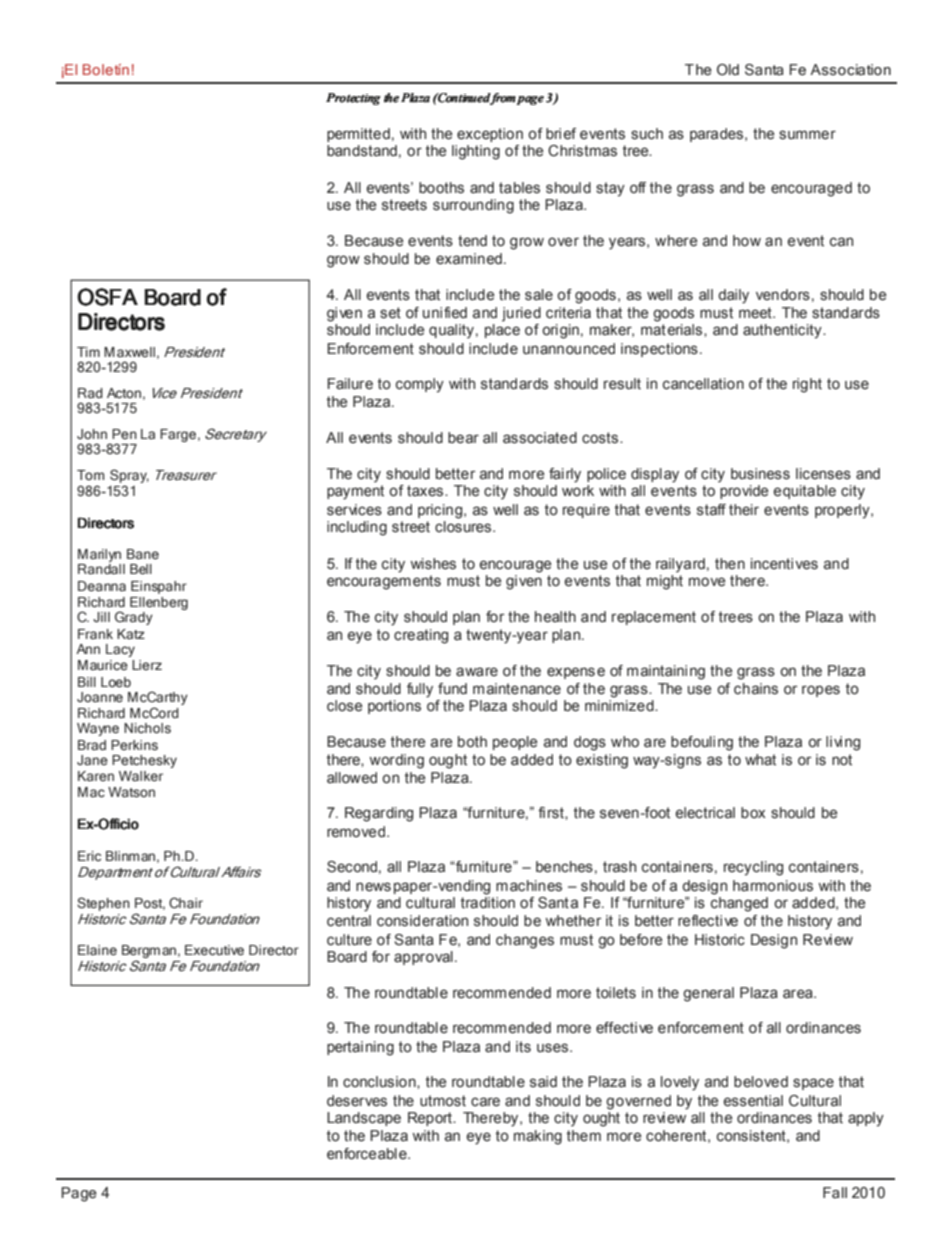 The height and width of the screenshot is (1233, 952). Describe the element at coordinates (756, 689) in the screenshot. I see `chains` at that location.
